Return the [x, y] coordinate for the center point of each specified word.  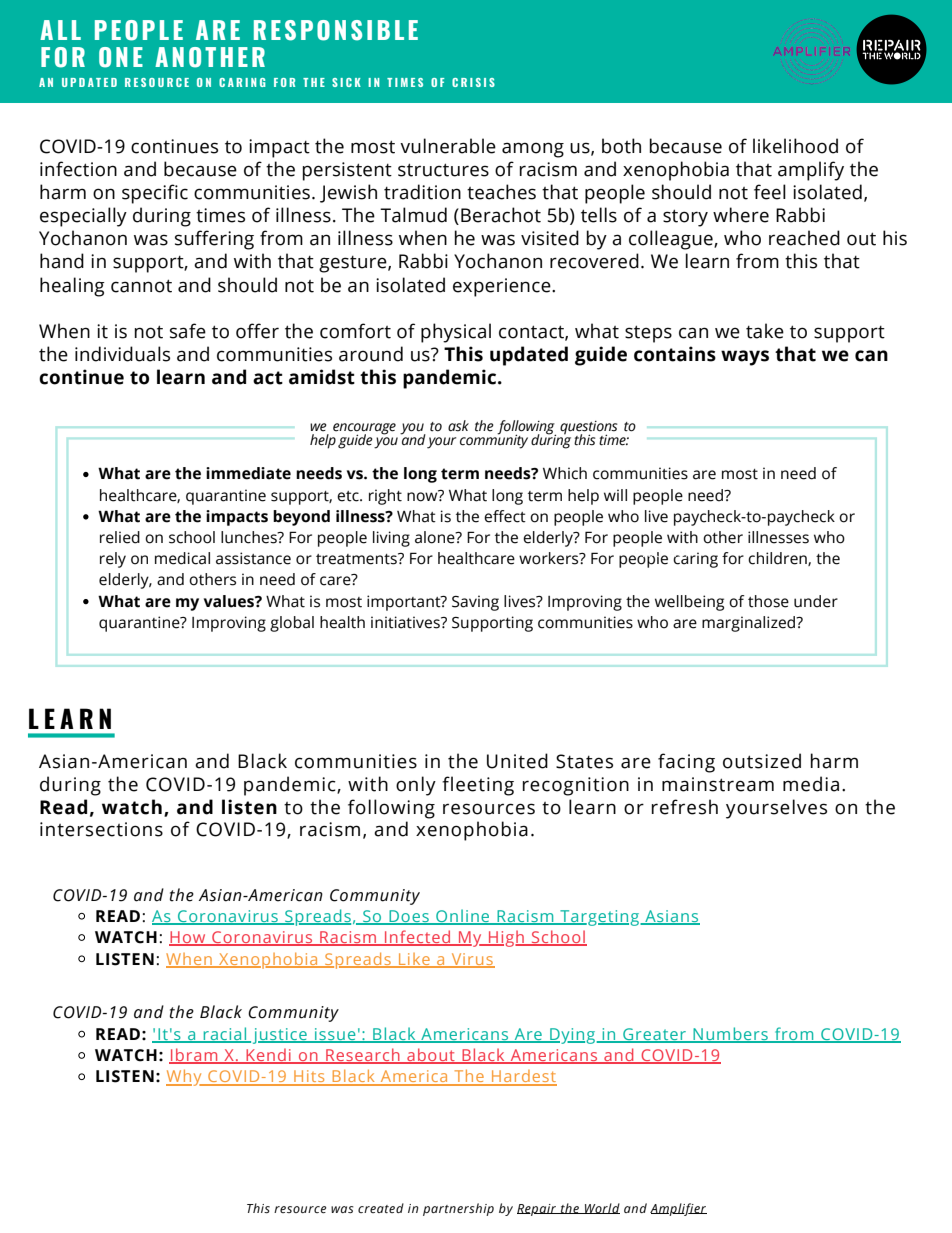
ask [458, 426]
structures [443, 170]
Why [185, 1077]
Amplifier [678, 1209]
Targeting [599, 918]
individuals [122, 354]
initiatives [406, 622]
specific [155, 194]
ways [745, 358]
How [188, 938]
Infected [418, 938]
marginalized [750, 624]
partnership [458, 1209]
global [292, 624]
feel [770, 192]
